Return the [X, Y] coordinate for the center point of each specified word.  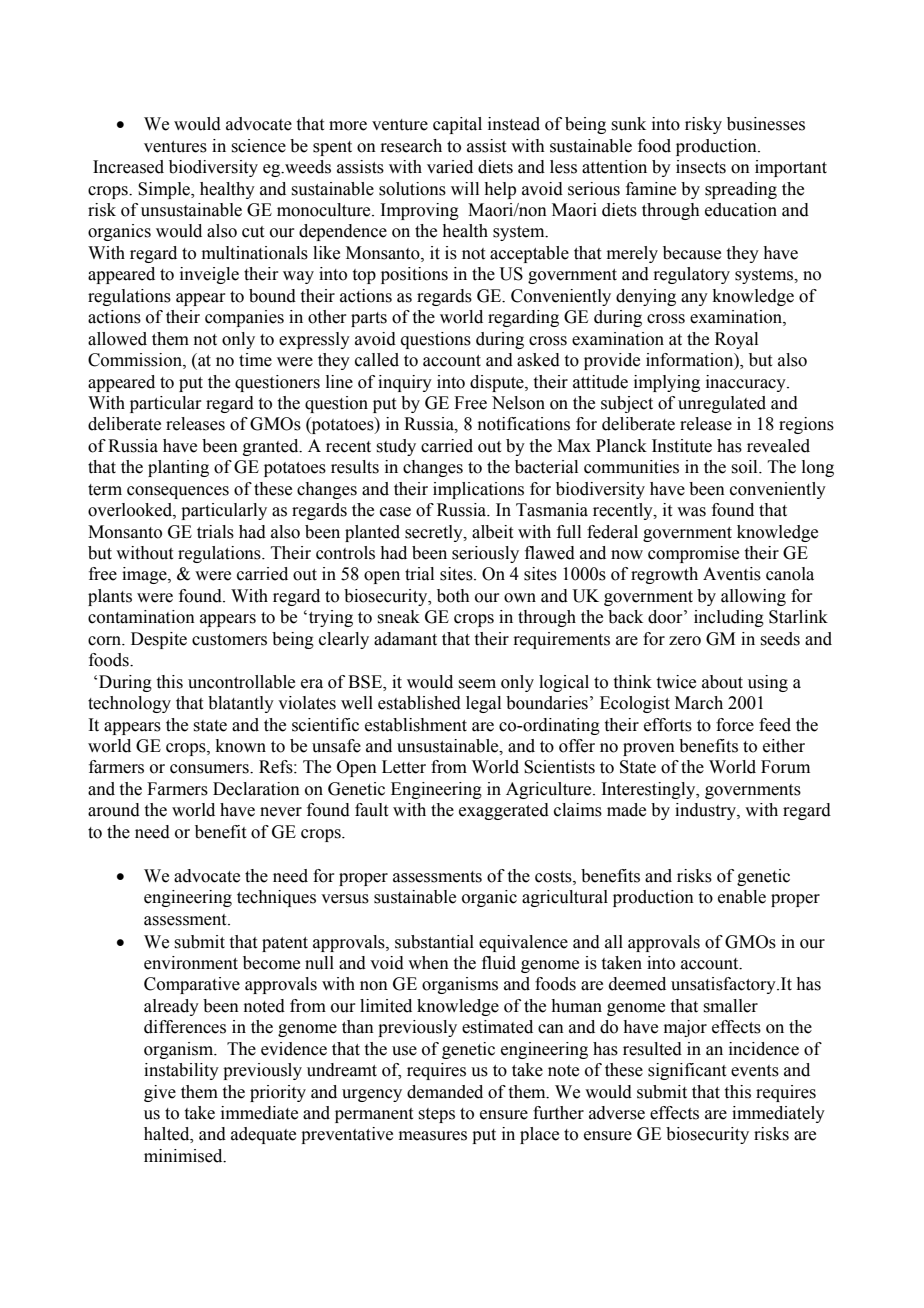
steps [436, 1115]
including [729, 618]
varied [450, 167]
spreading [741, 190]
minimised [184, 1156]
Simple [165, 190]
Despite [159, 640]
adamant [405, 639]
